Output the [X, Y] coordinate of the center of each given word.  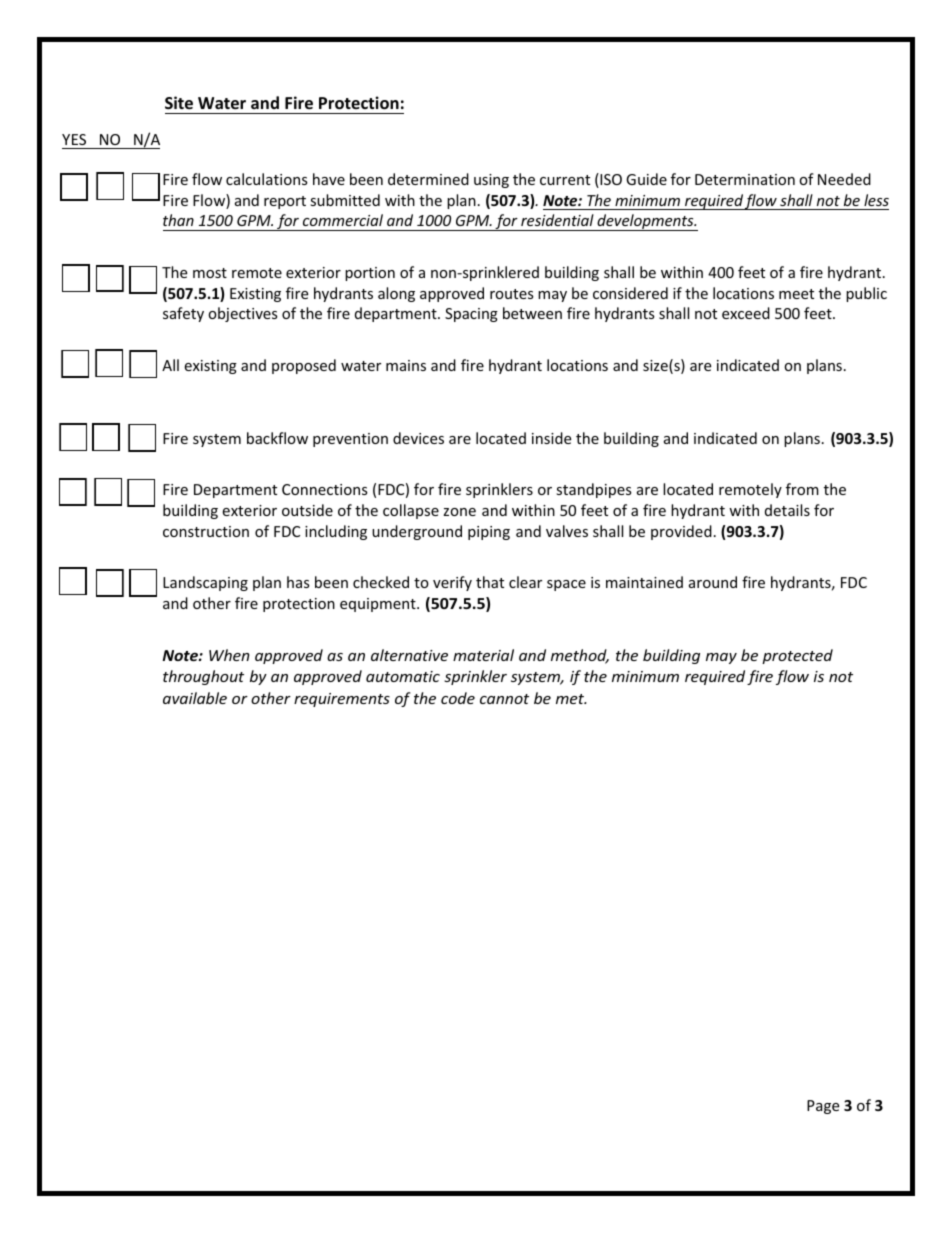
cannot [504, 699]
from [802, 489]
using [491, 181]
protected [797, 656]
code [458, 698]
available [195, 698]
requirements [342, 700]
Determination [745, 179]
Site [179, 103]
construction [206, 531]
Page [823, 1107]
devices [418, 438]
